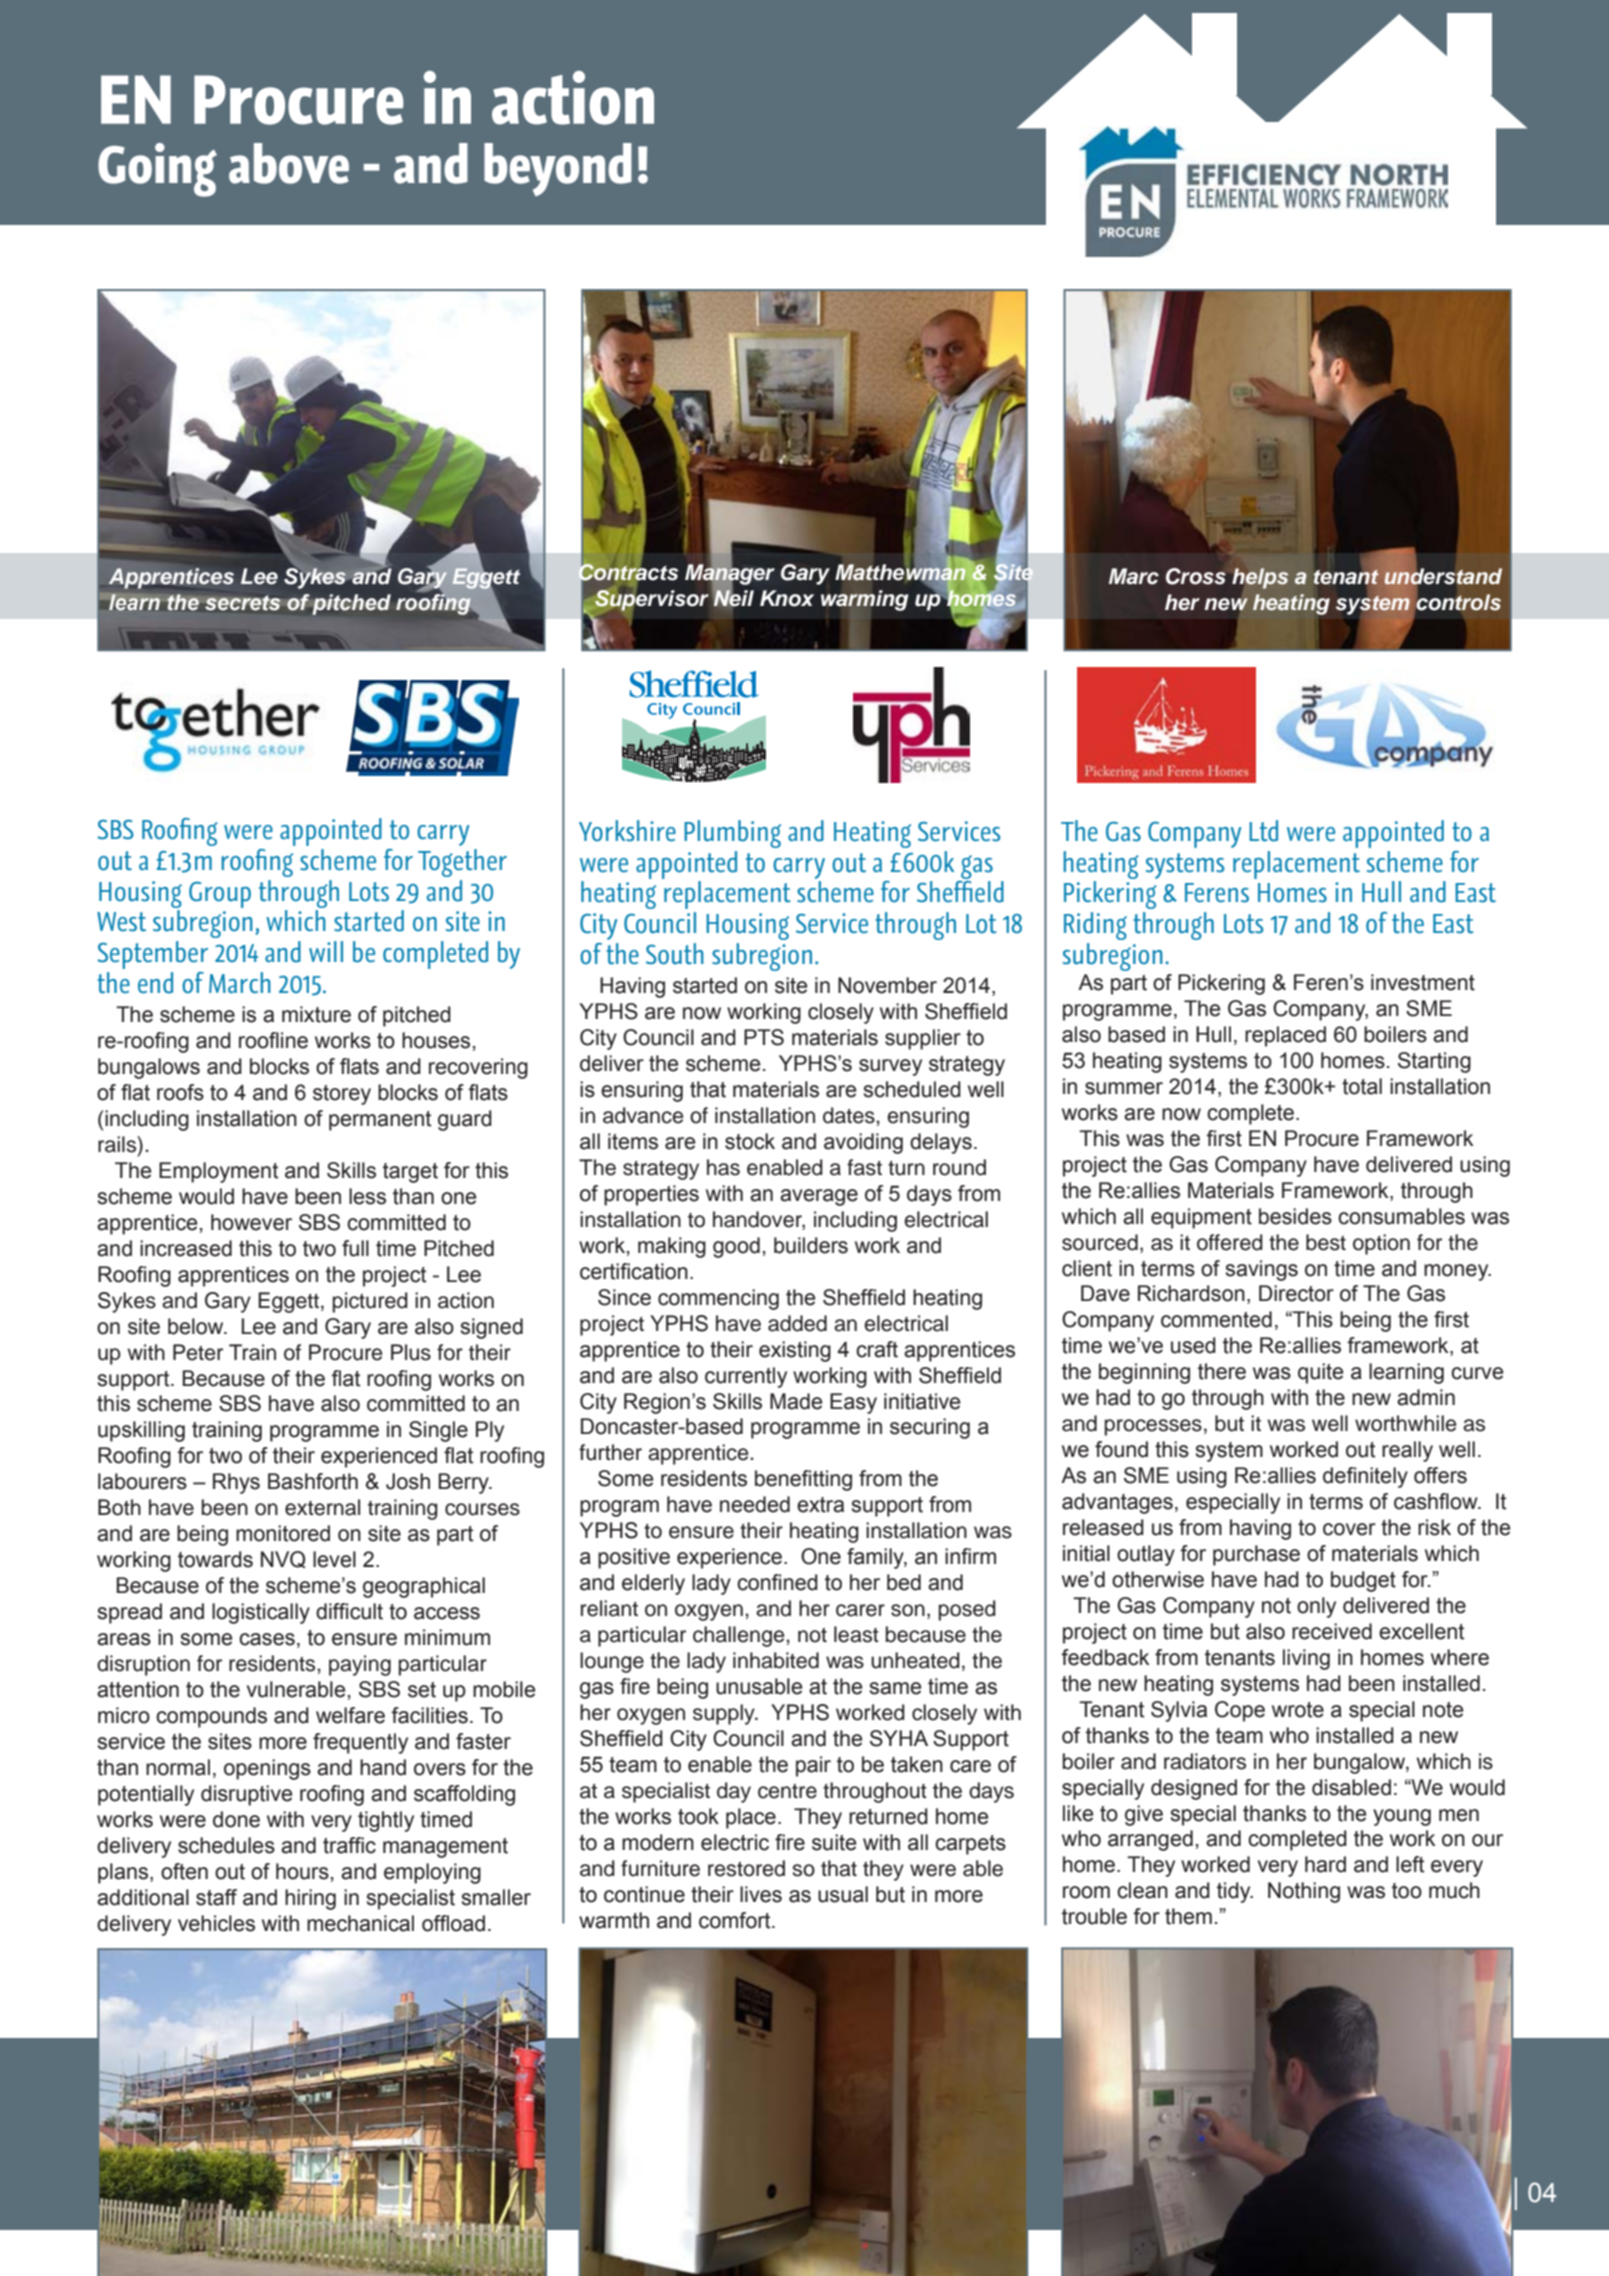 Image resolution: width=1609 pixels, height=2276 pixels. Describe the element at coordinates (732, 834) in the page. I see `Plumbing` at that location.
